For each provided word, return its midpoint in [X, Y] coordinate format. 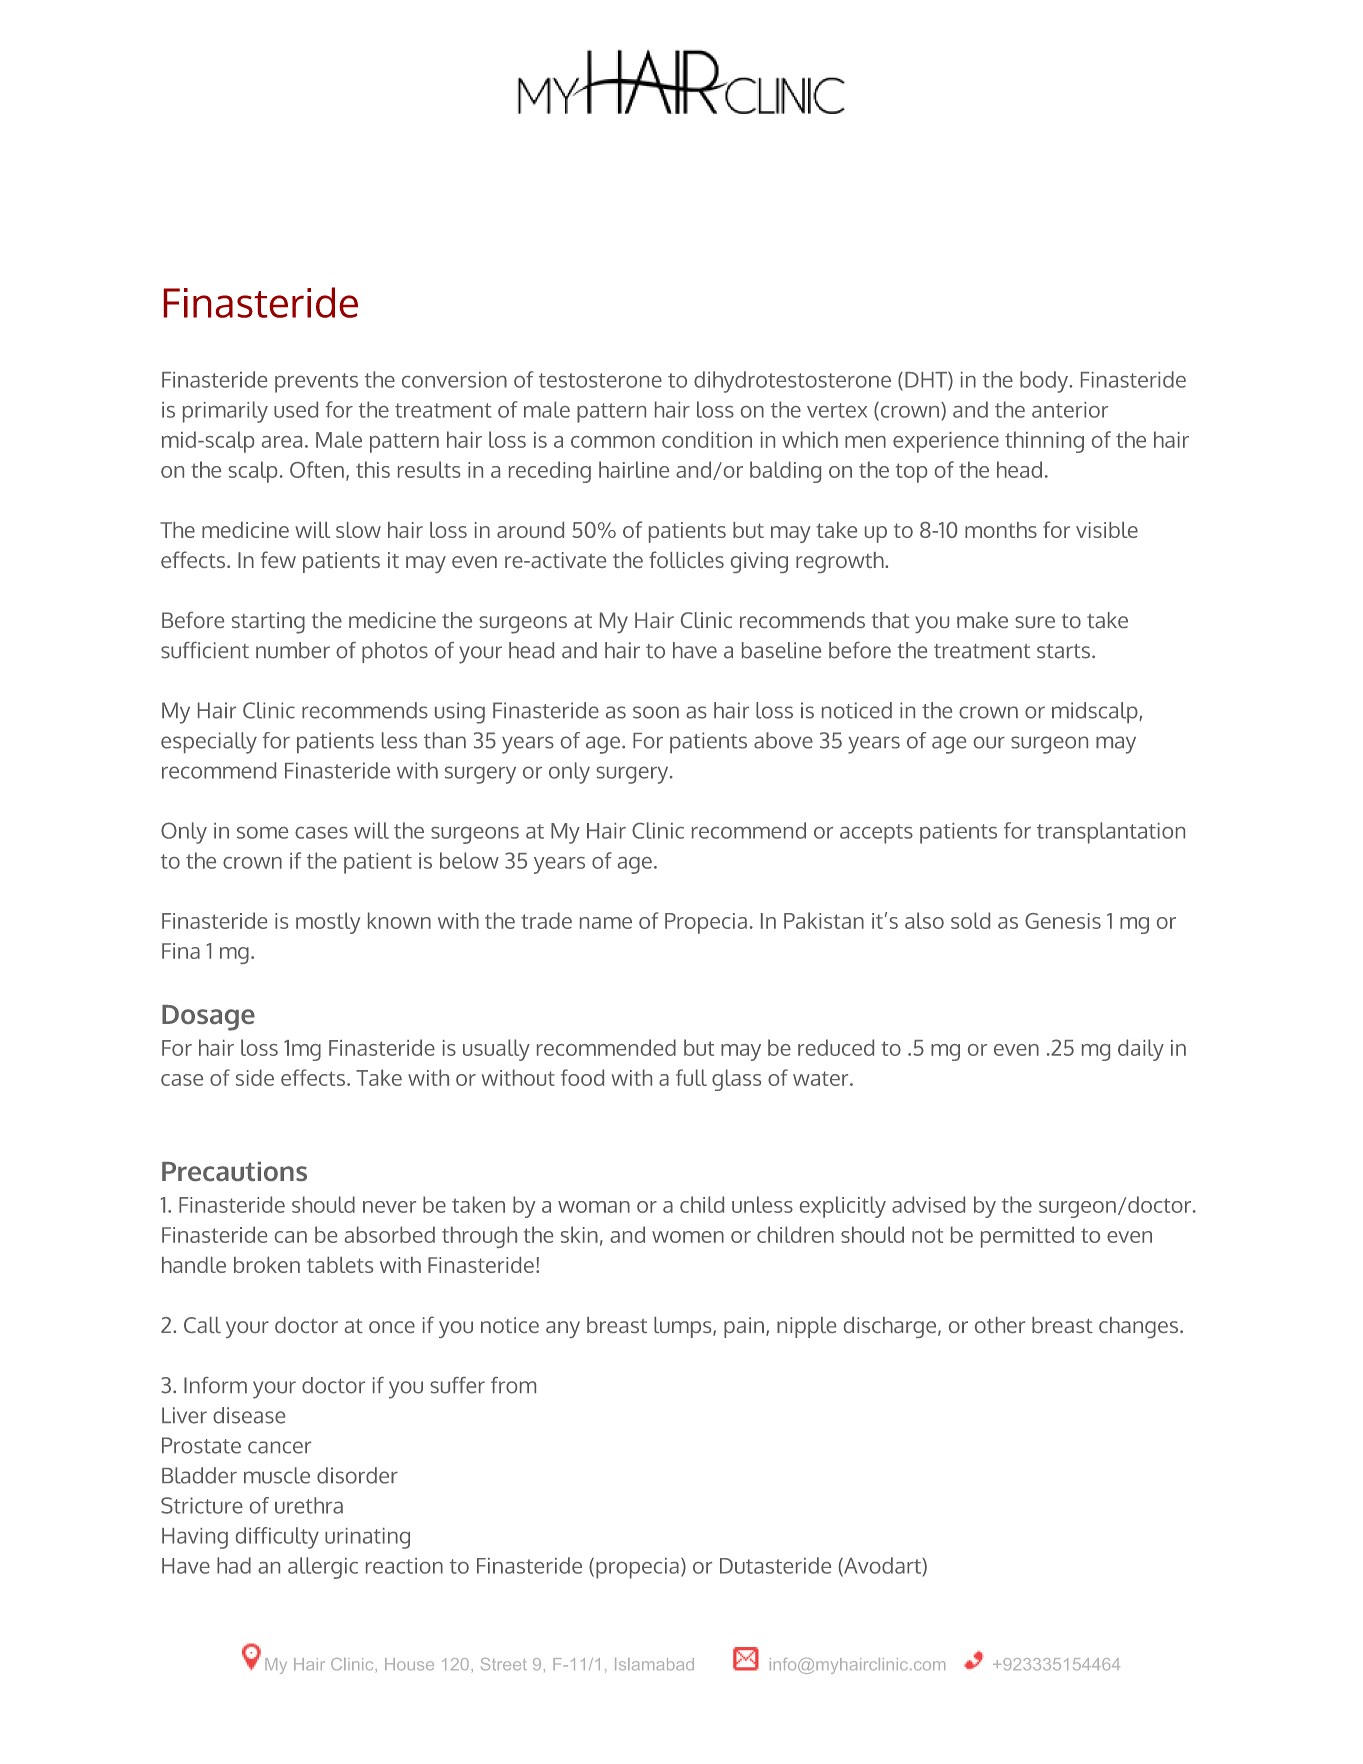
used [296, 409]
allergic [323, 1568]
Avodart [882, 1566]
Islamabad [654, 1664]
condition [707, 439]
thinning [1044, 442]
